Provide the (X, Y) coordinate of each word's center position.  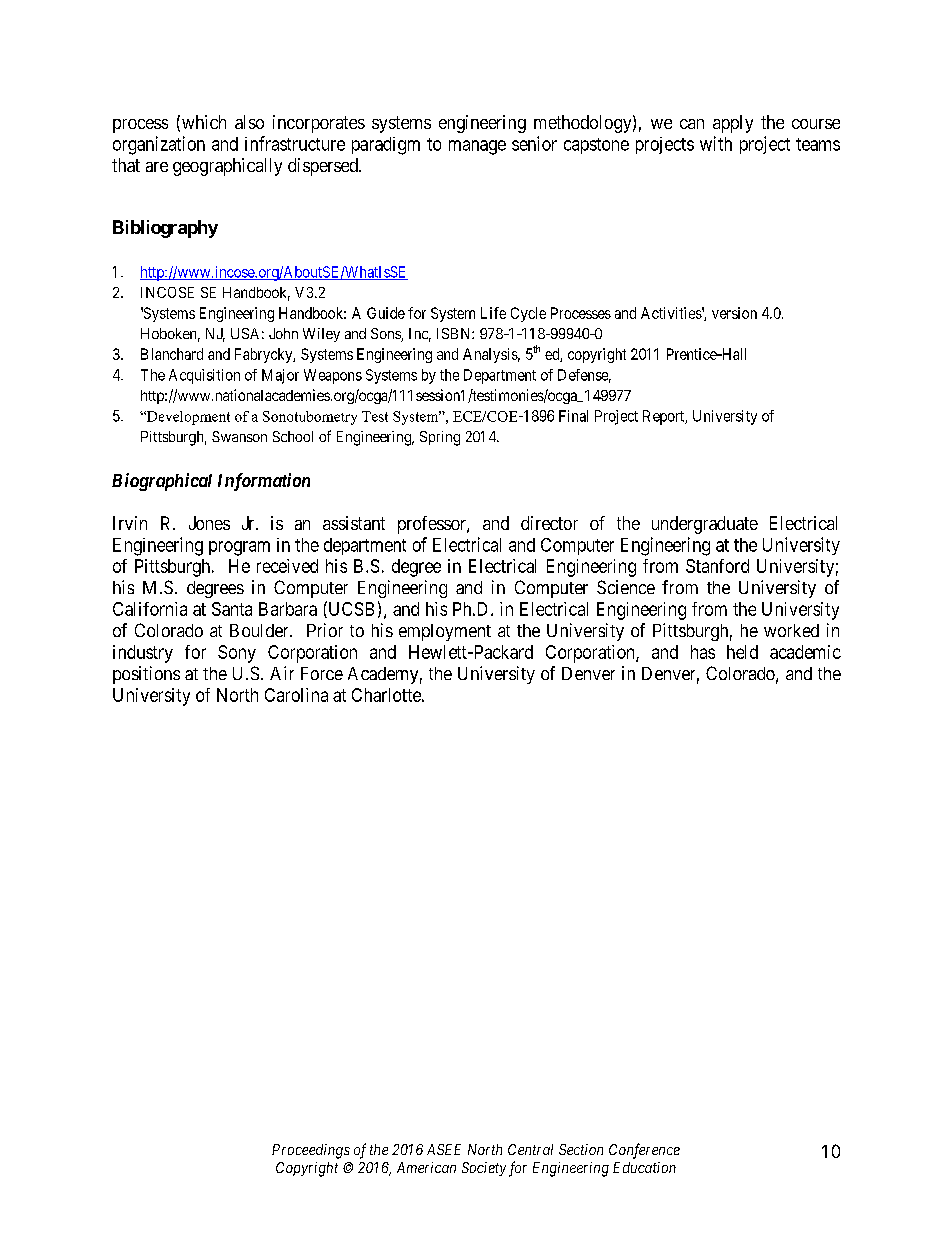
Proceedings (311, 1151)
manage (477, 147)
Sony (237, 654)
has (703, 652)
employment (445, 632)
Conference (644, 1151)
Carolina (296, 695)
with (716, 143)
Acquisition (204, 376)
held (742, 652)
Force (322, 673)
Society (484, 1169)
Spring (440, 438)
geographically (227, 167)
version (734, 313)
